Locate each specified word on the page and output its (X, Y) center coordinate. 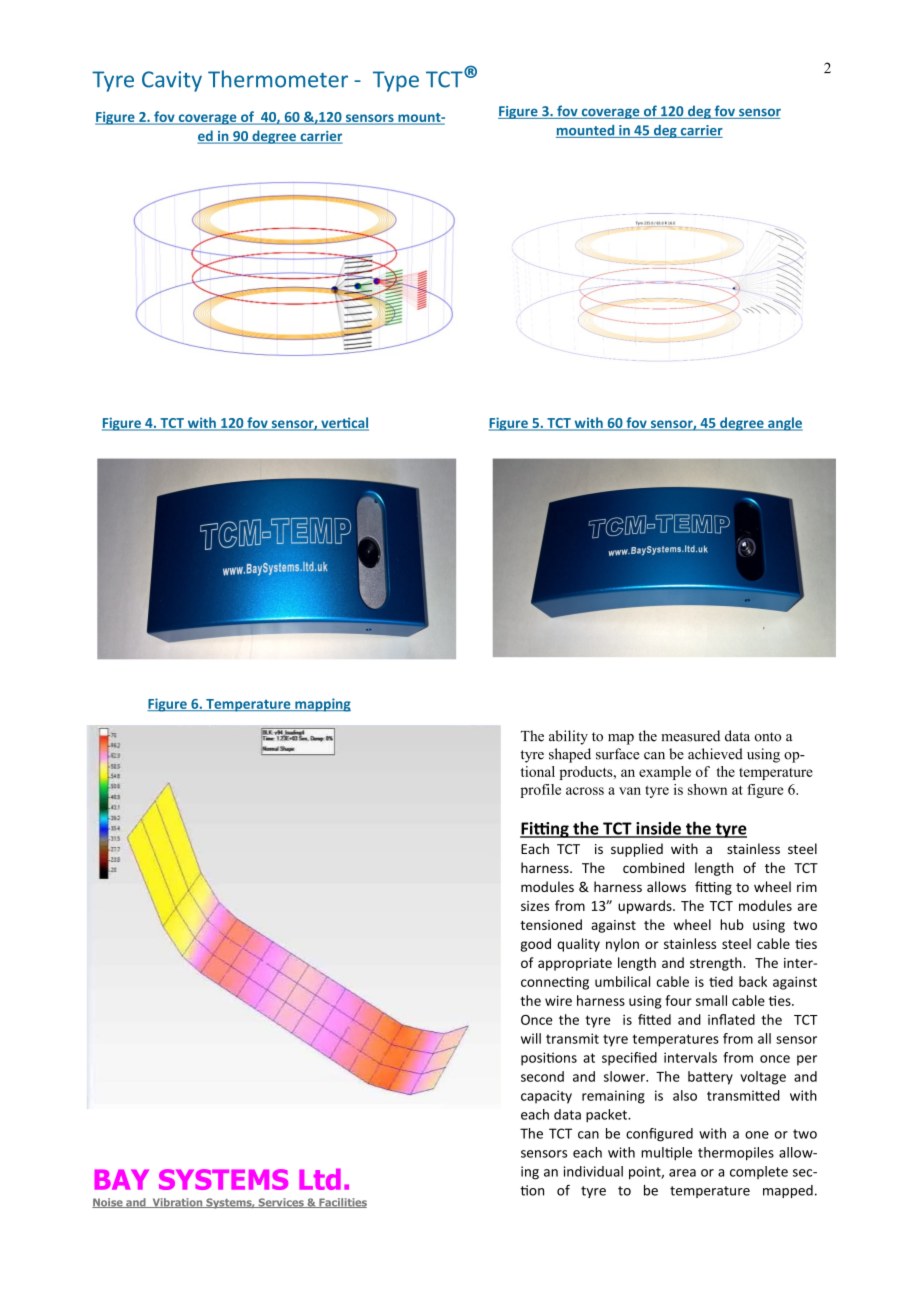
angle (784, 424)
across (585, 791)
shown (707, 789)
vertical (344, 424)
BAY (122, 1179)
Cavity (172, 81)
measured (690, 736)
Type (396, 81)
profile (540, 791)
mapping (322, 705)
